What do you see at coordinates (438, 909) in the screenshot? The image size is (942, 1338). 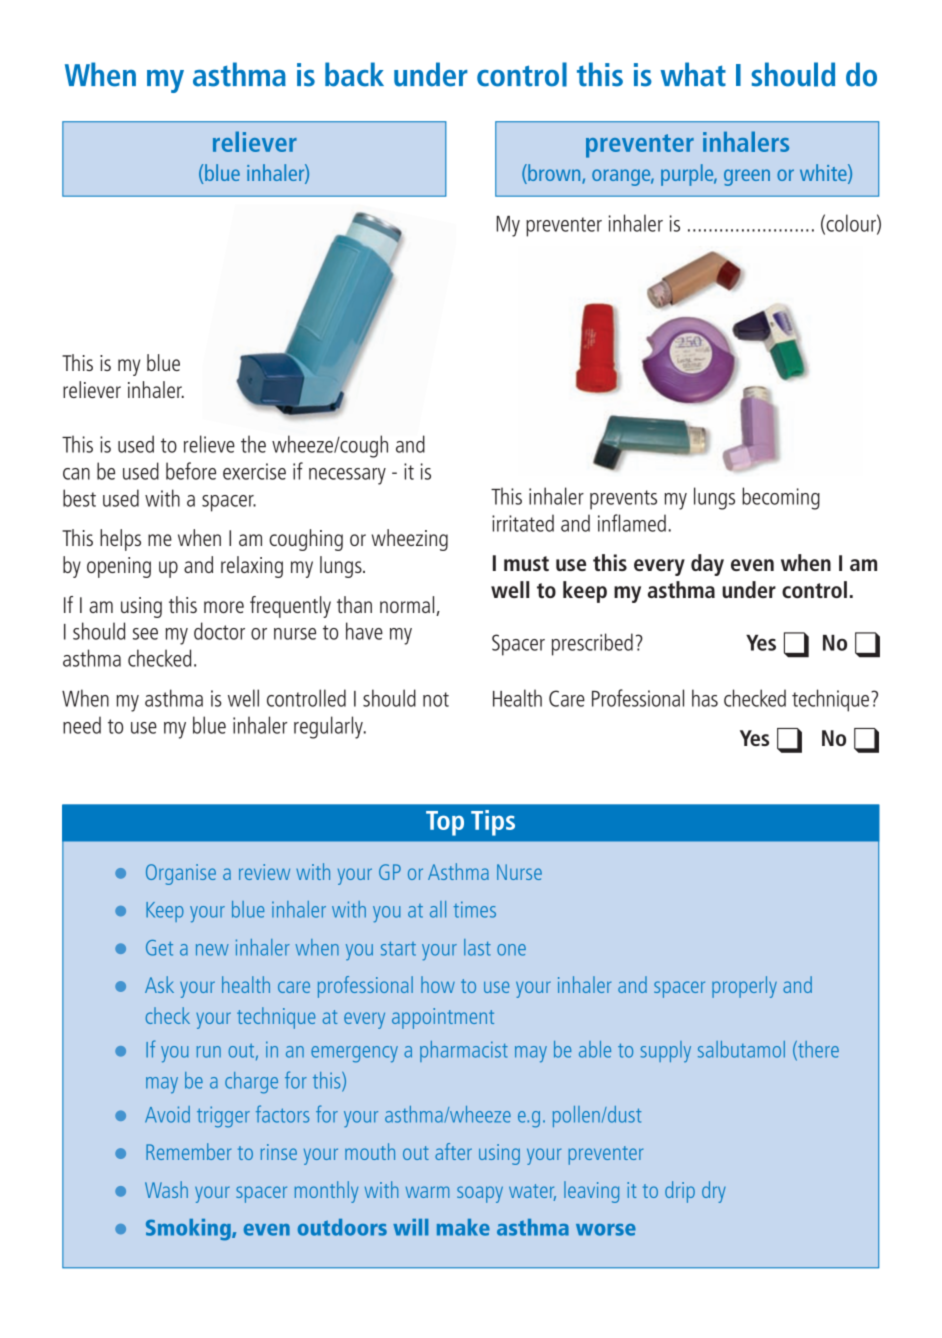 I see `all` at bounding box center [438, 909].
